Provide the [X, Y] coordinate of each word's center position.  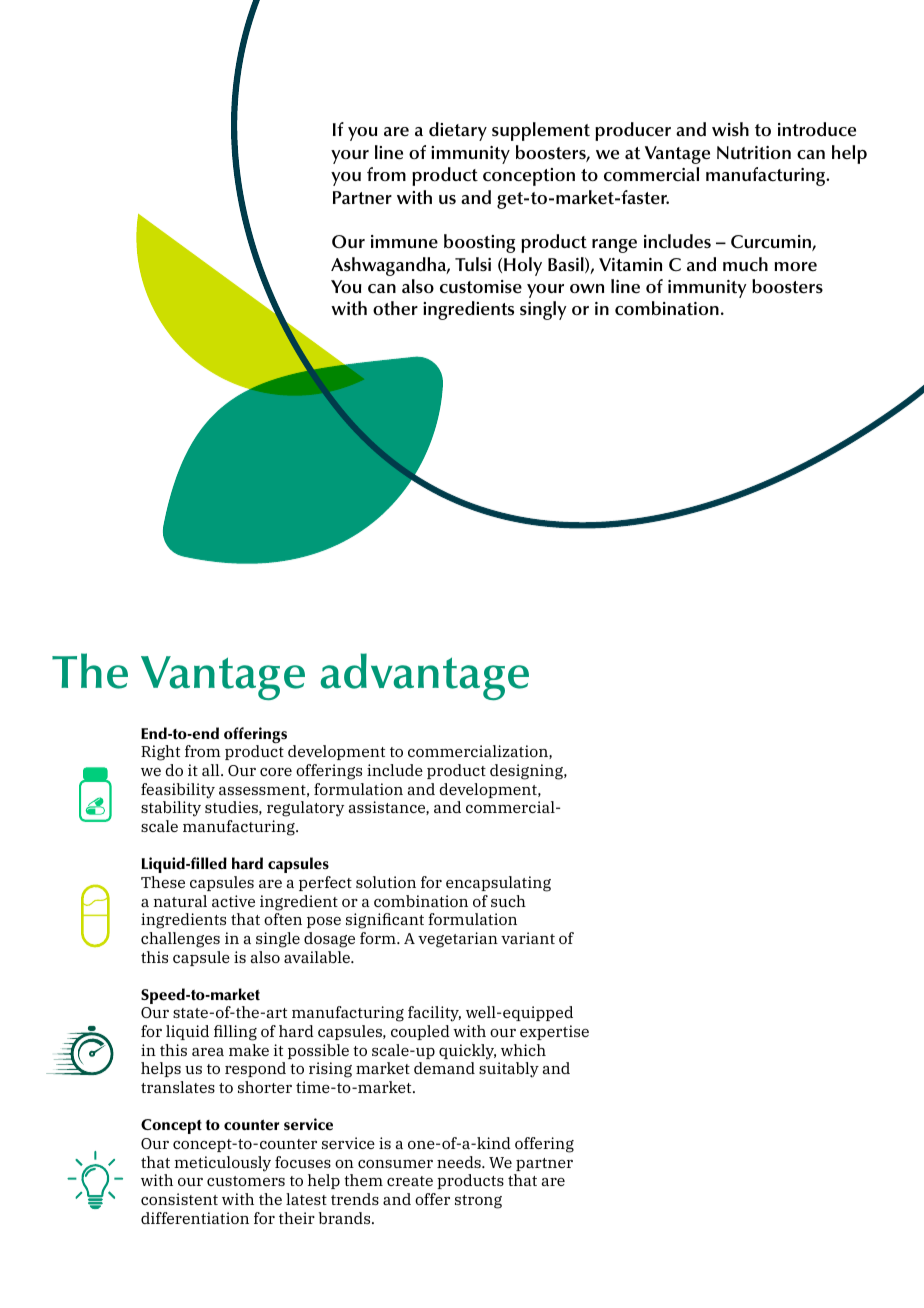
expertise [554, 1032]
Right [160, 753]
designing [527, 772]
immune [404, 242]
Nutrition [754, 153]
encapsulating [498, 884]
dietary [458, 131]
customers [246, 1181]
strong [478, 1202]
